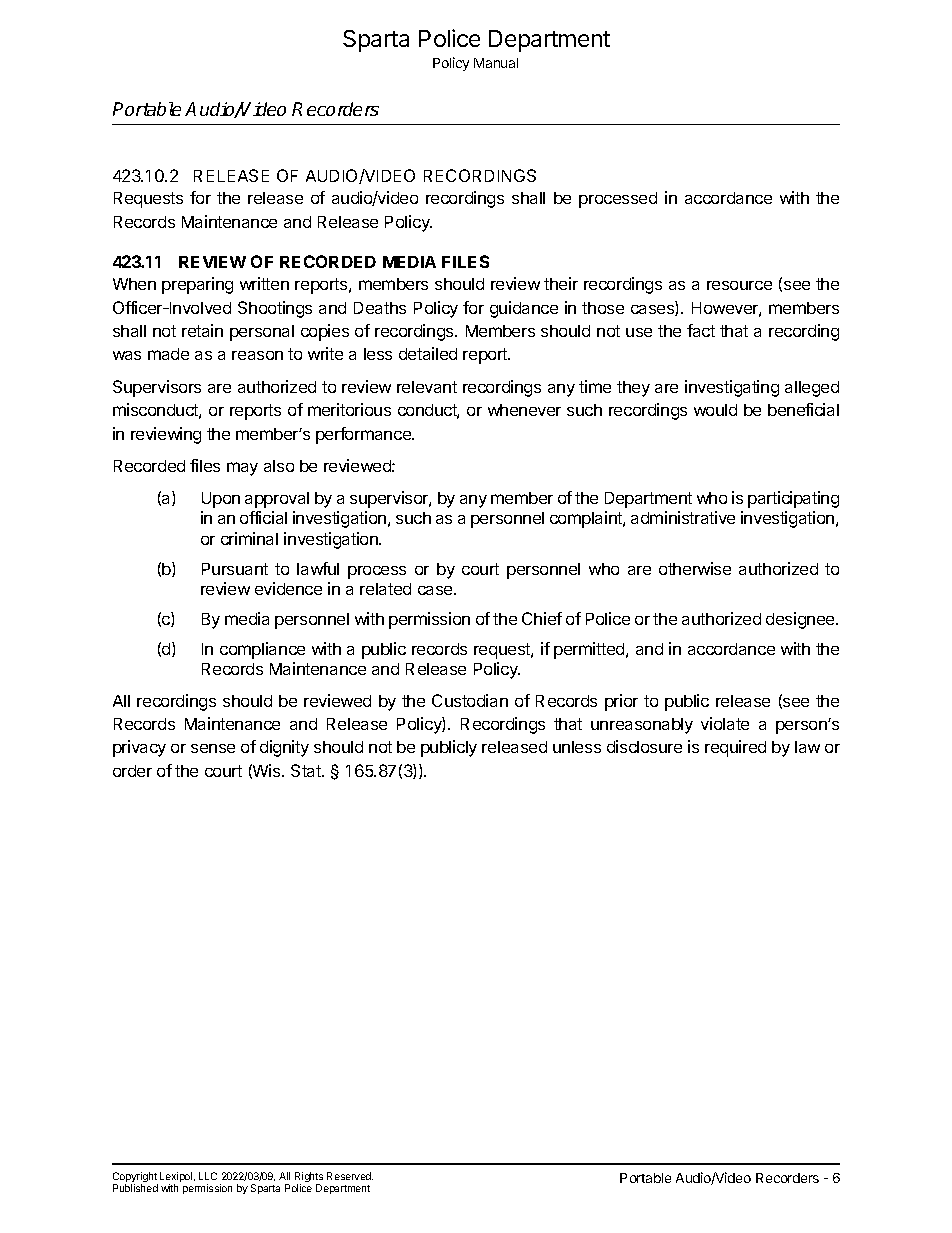 Image resolution: width=952 pixels, height=1233 pixels. What do you see at coordinates (695, 568) in the screenshot?
I see `otherwise` at bounding box center [695, 568].
